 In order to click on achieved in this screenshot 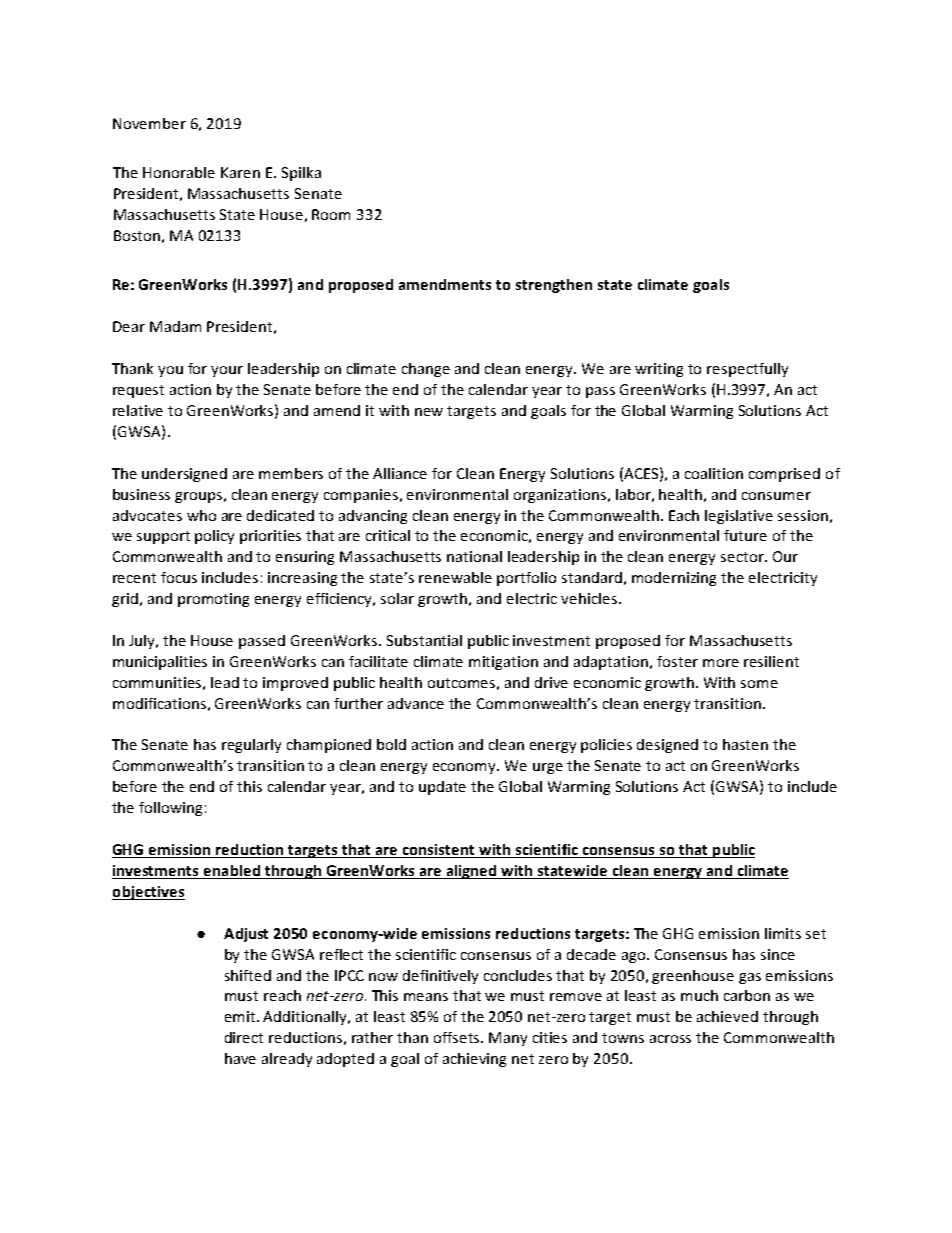, I will do `click(727, 1016)`.
